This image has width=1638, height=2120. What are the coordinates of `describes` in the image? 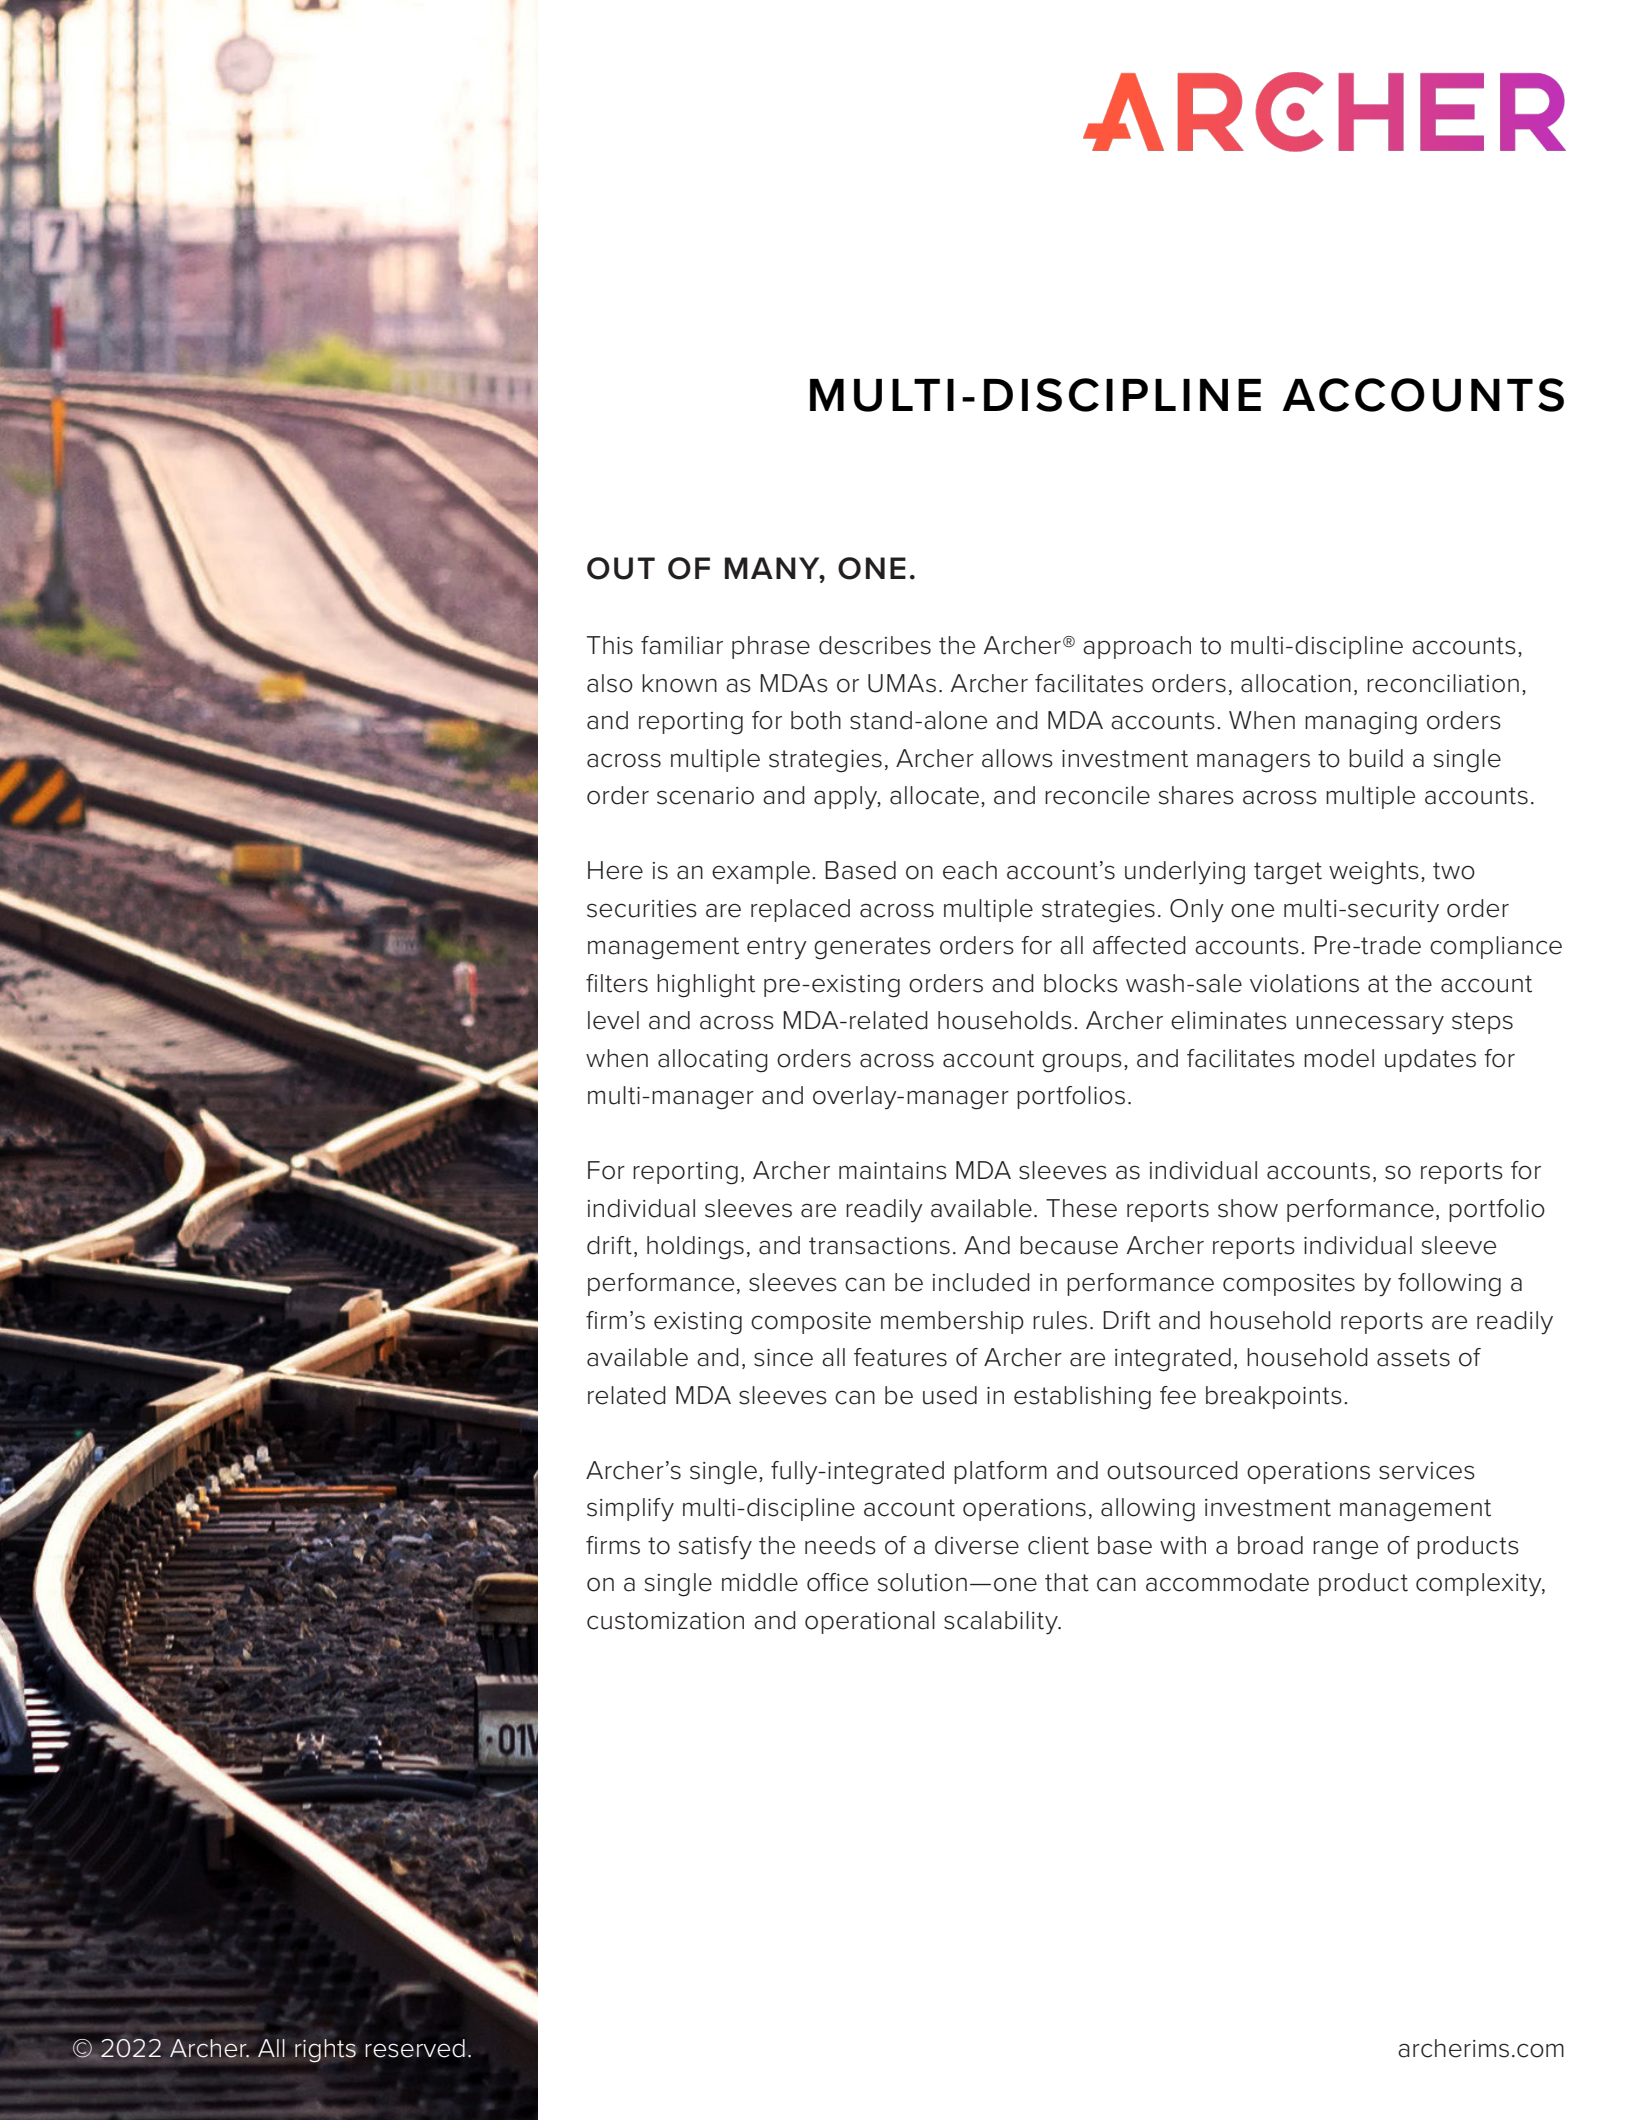 It's located at (875, 645).
